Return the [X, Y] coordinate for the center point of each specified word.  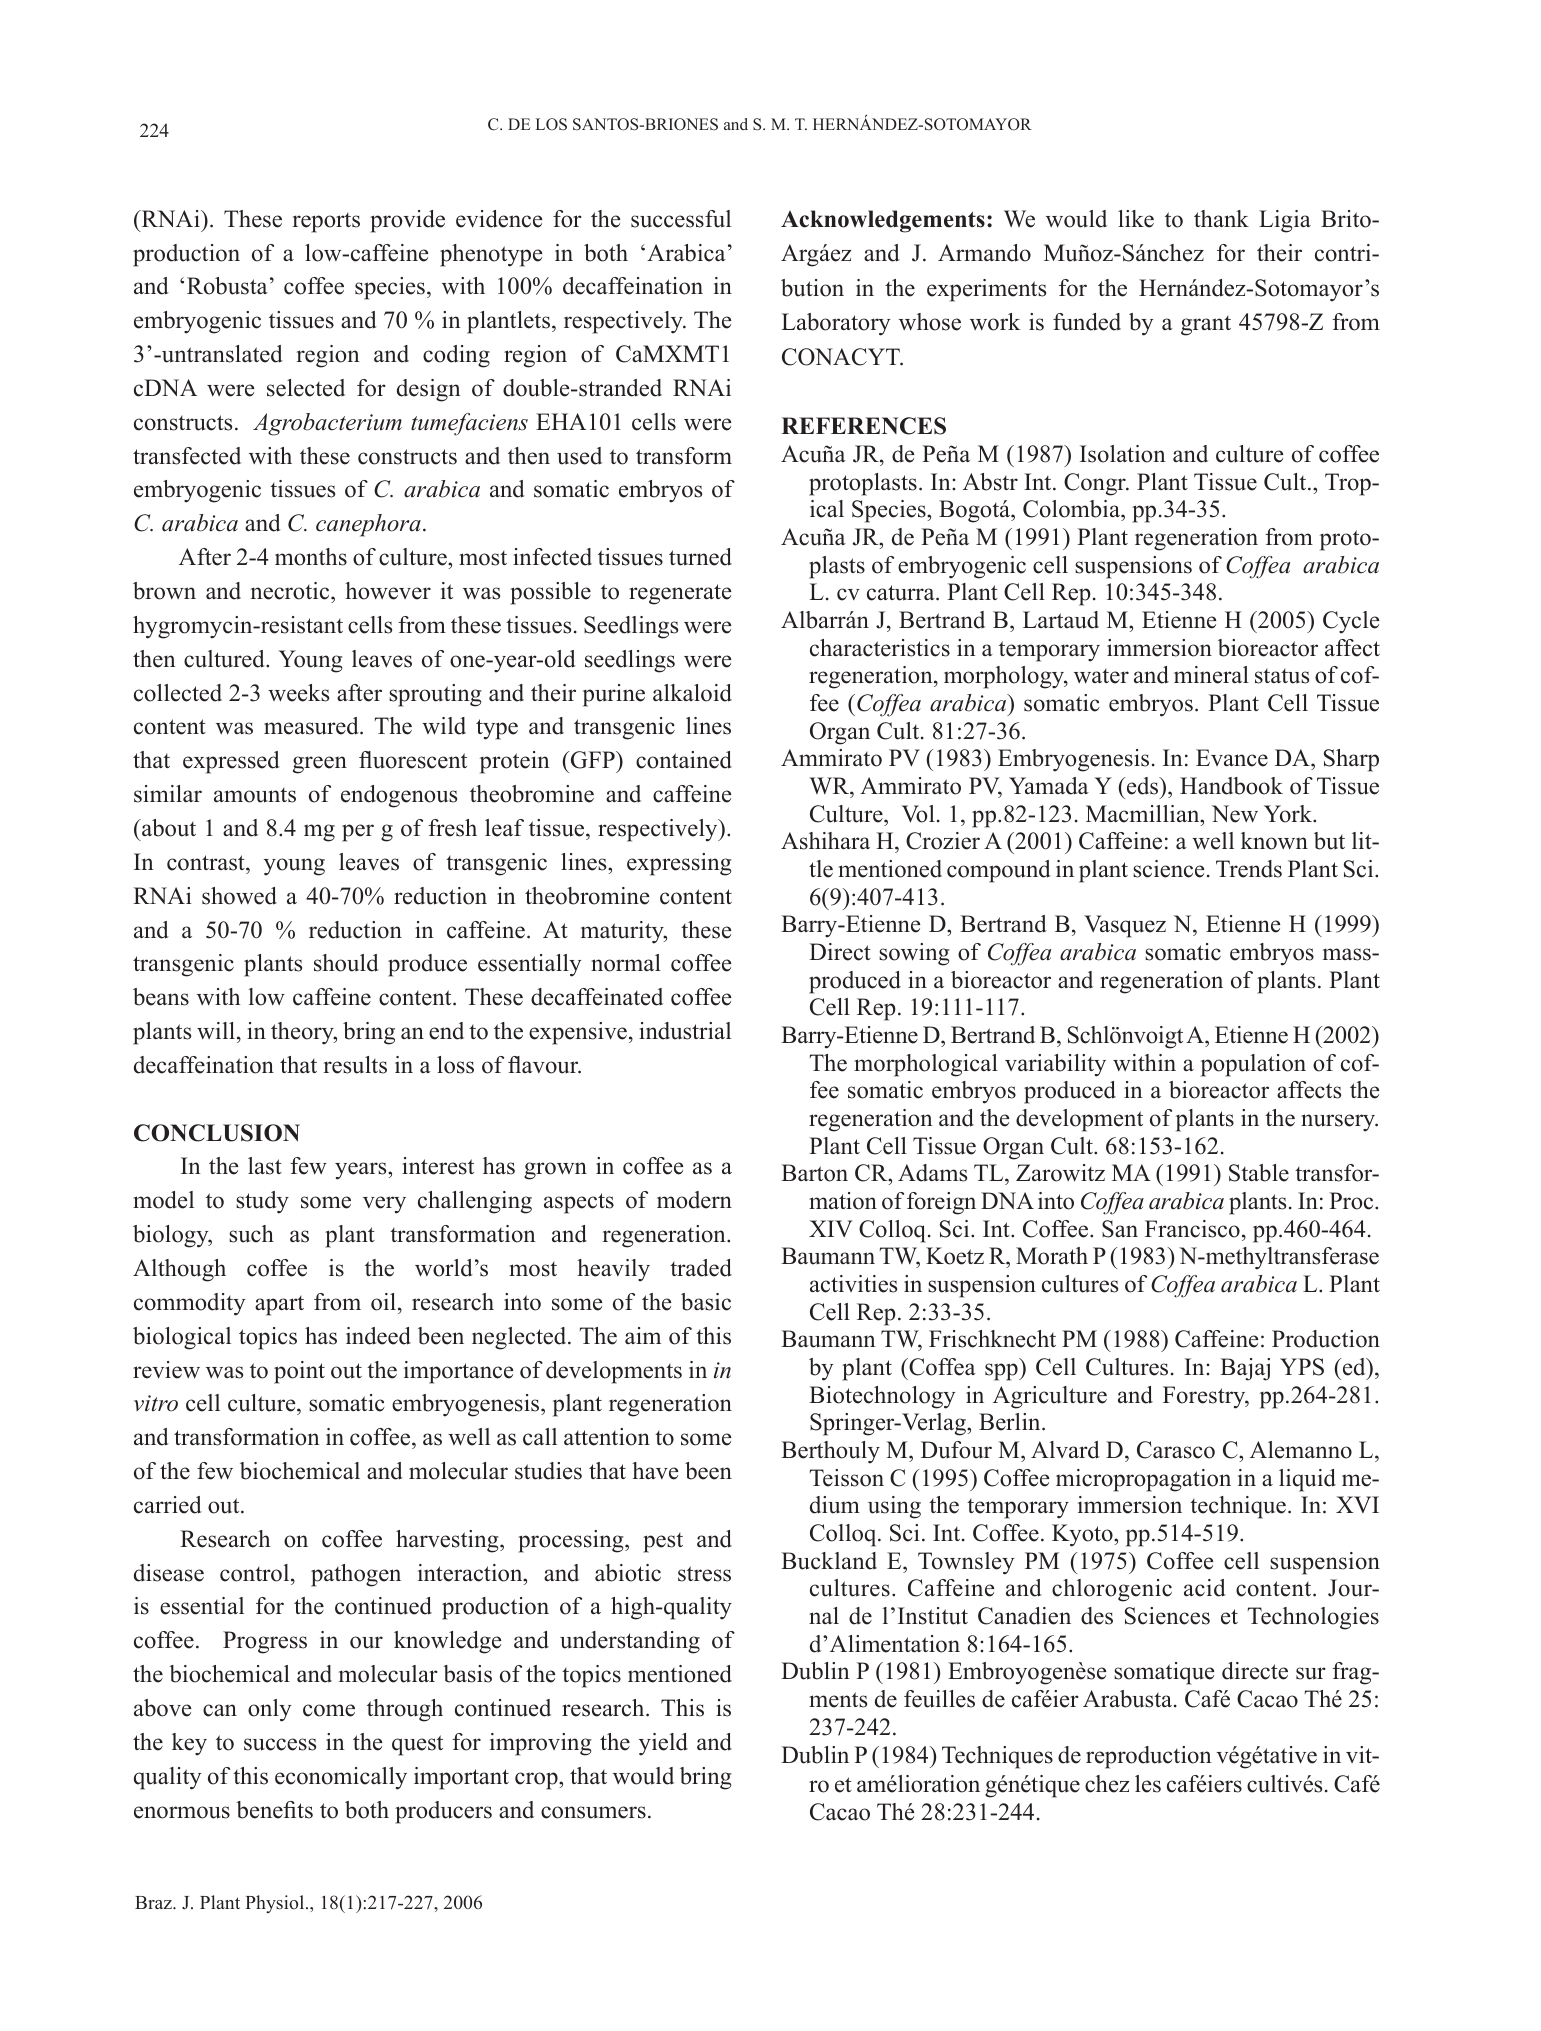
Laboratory [835, 324]
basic [706, 1302]
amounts [255, 795]
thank [1221, 218]
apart [279, 1306]
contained [684, 760]
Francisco [1192, 1229]
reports [326, 223]
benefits [274, 1810]
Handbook [1231, 786]
